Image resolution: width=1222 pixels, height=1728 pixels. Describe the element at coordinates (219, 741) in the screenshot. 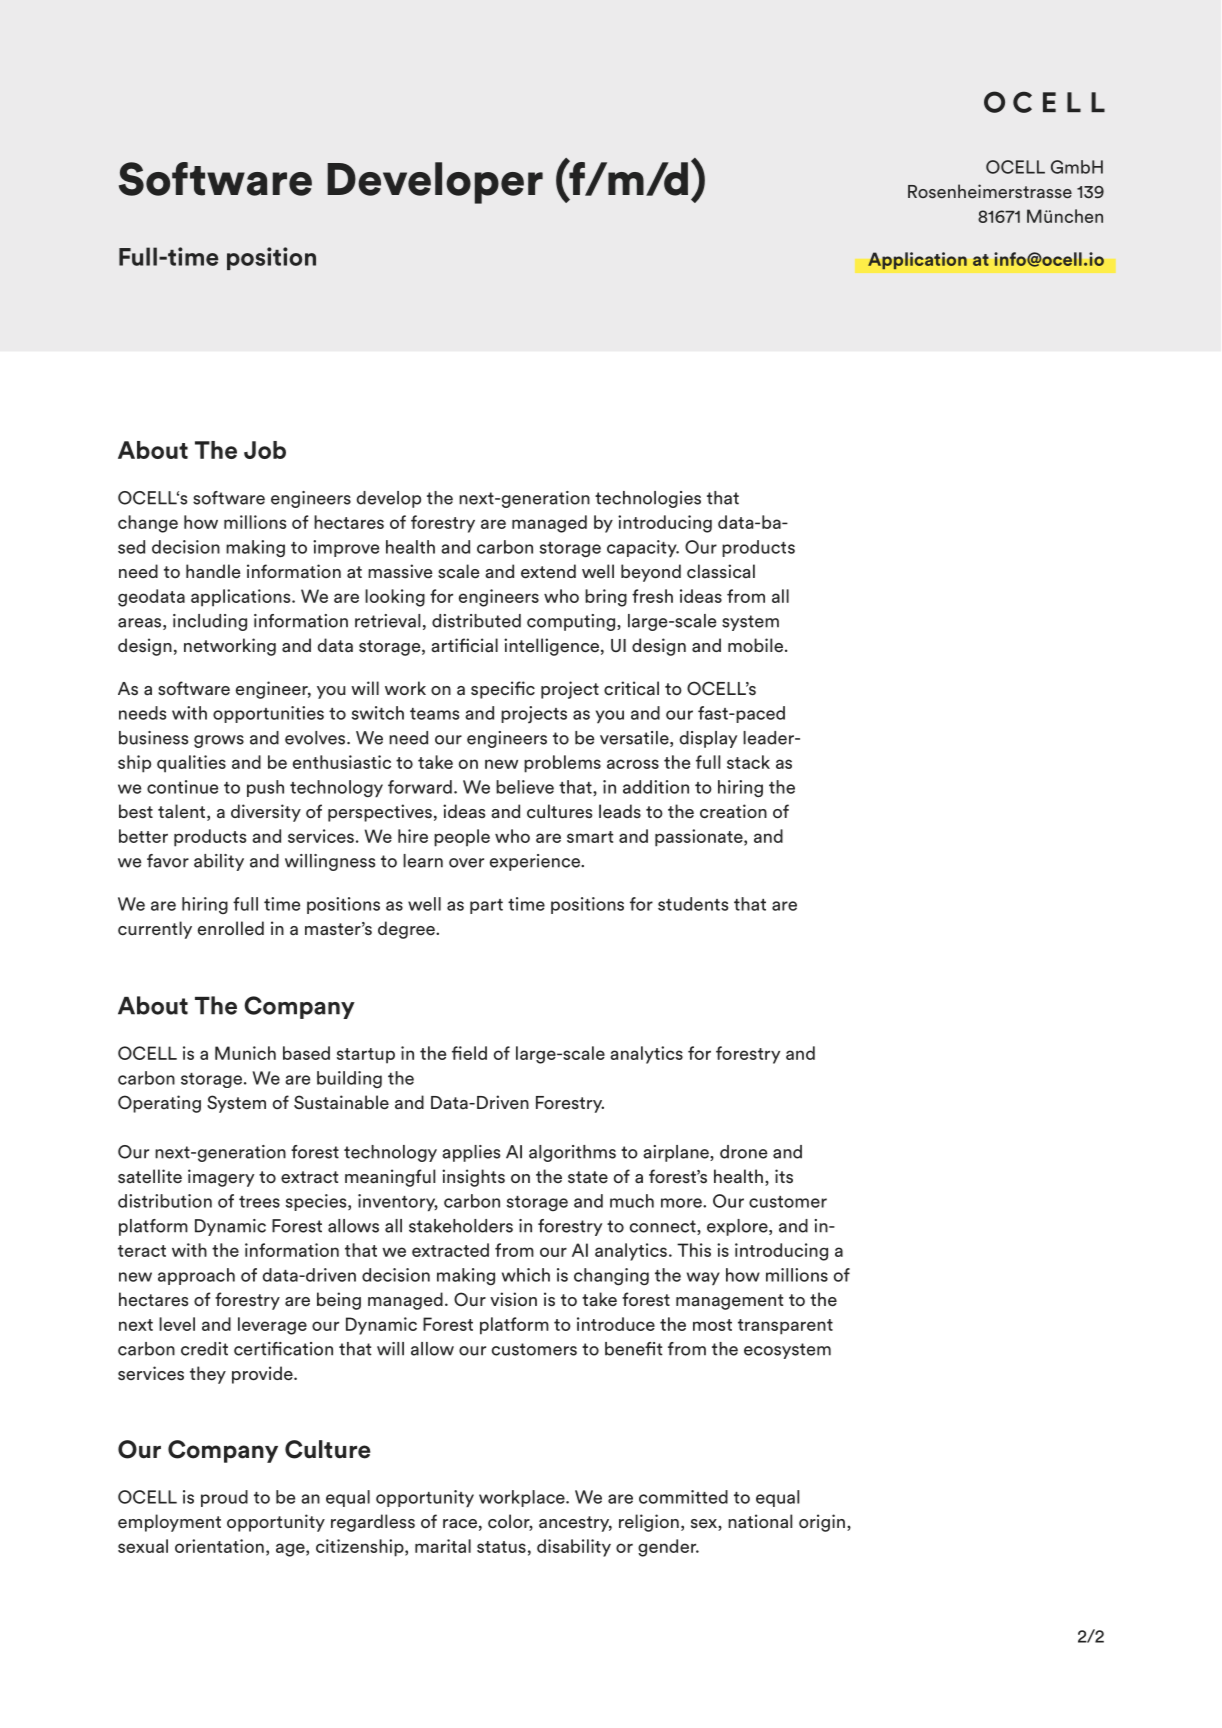

I see `grows` at that location.
